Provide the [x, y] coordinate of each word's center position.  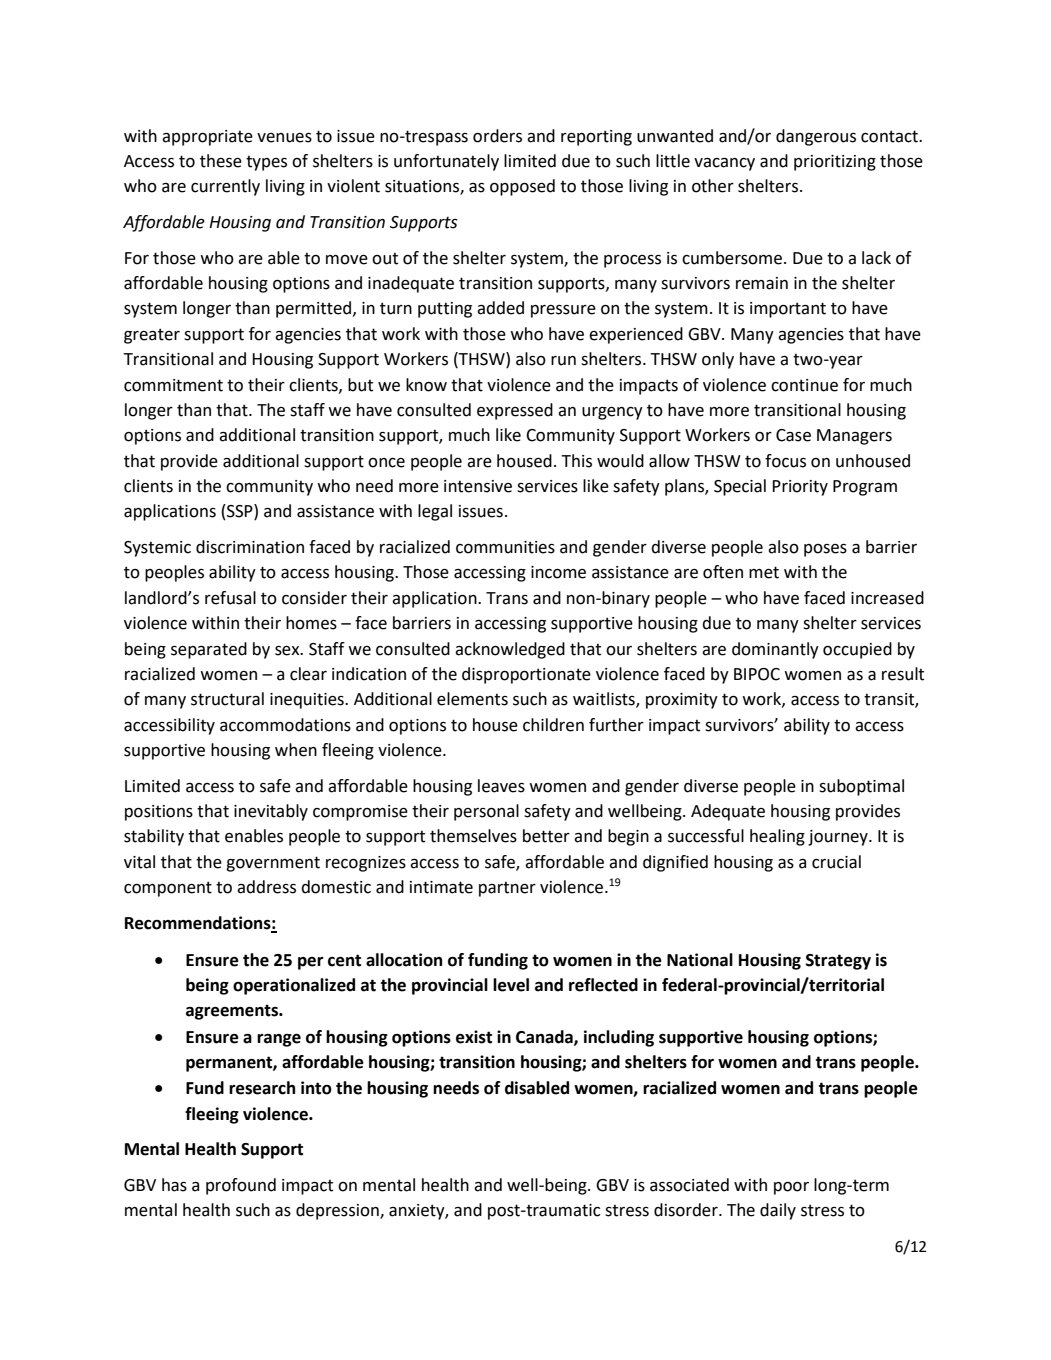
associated [689, 1185]
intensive [478, 486]
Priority [800, 488]
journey [839, 838]
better [546, 836]
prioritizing [835, 163]
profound [241, 1186]
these [221, 161]
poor [791, 1188]
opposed [522, 187]
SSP [240, 512]
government [273, 864]
